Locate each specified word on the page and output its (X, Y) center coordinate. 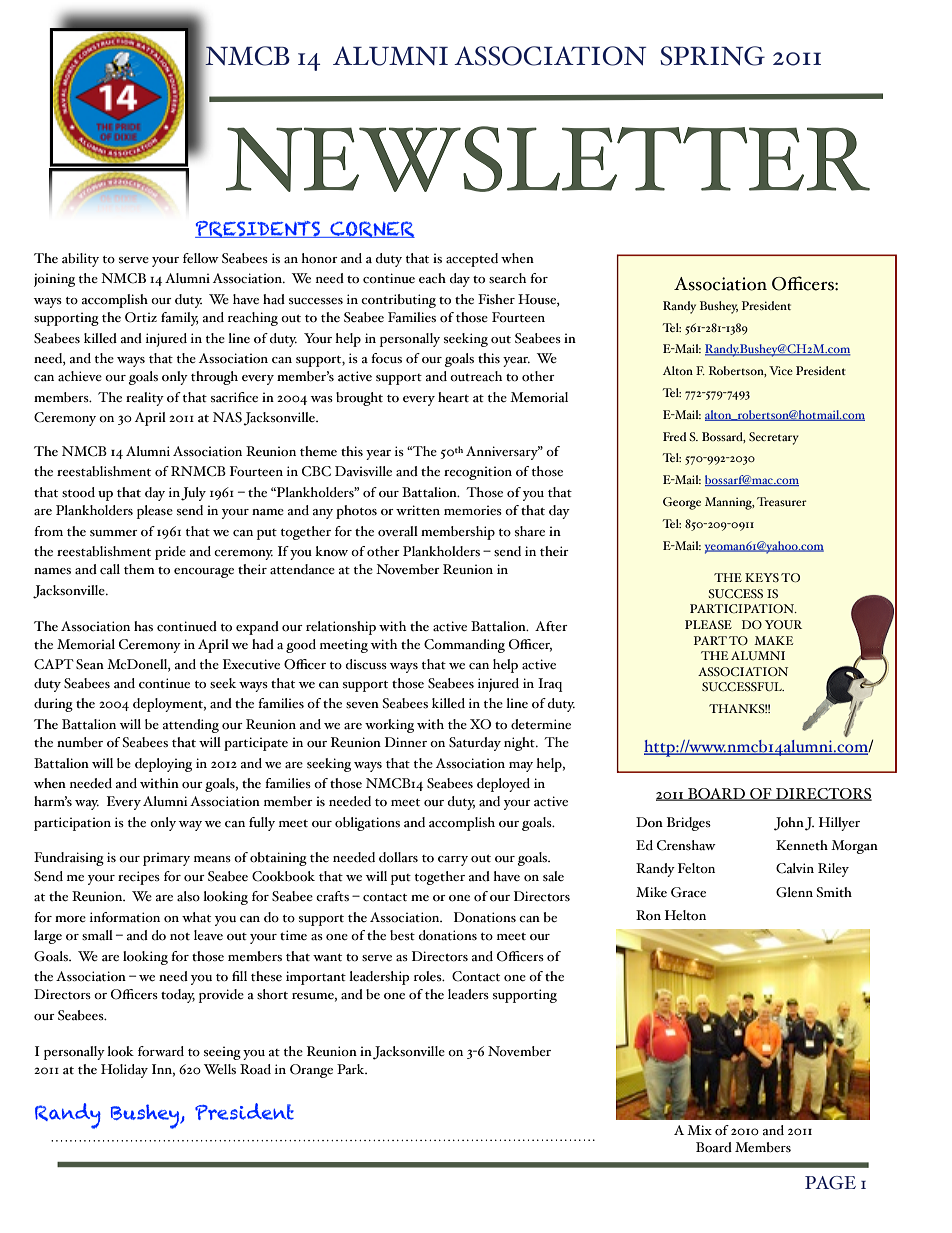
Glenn (794, 892)
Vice (781, 370)
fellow (201, 258)
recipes (139, 878)
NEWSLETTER (548, 159)
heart (453, 397)
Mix (699, 1130)
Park (352, 1069)
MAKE (773, 640)
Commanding (464, 646)
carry (453, 861)
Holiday (124, 1071)
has (143, 626)
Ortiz (141, 317)
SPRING (712, 56)
